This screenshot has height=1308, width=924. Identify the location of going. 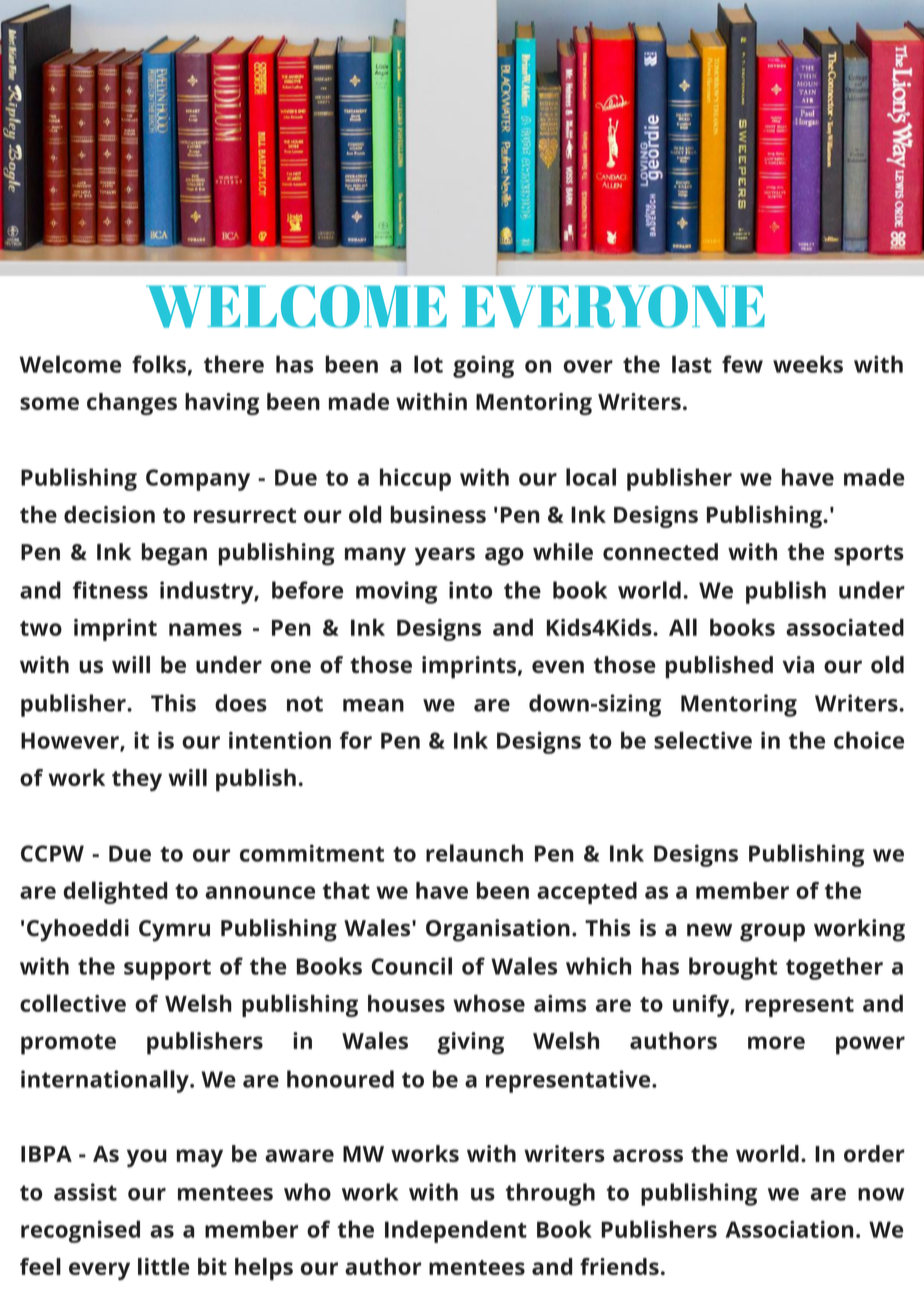
(483, 366).
